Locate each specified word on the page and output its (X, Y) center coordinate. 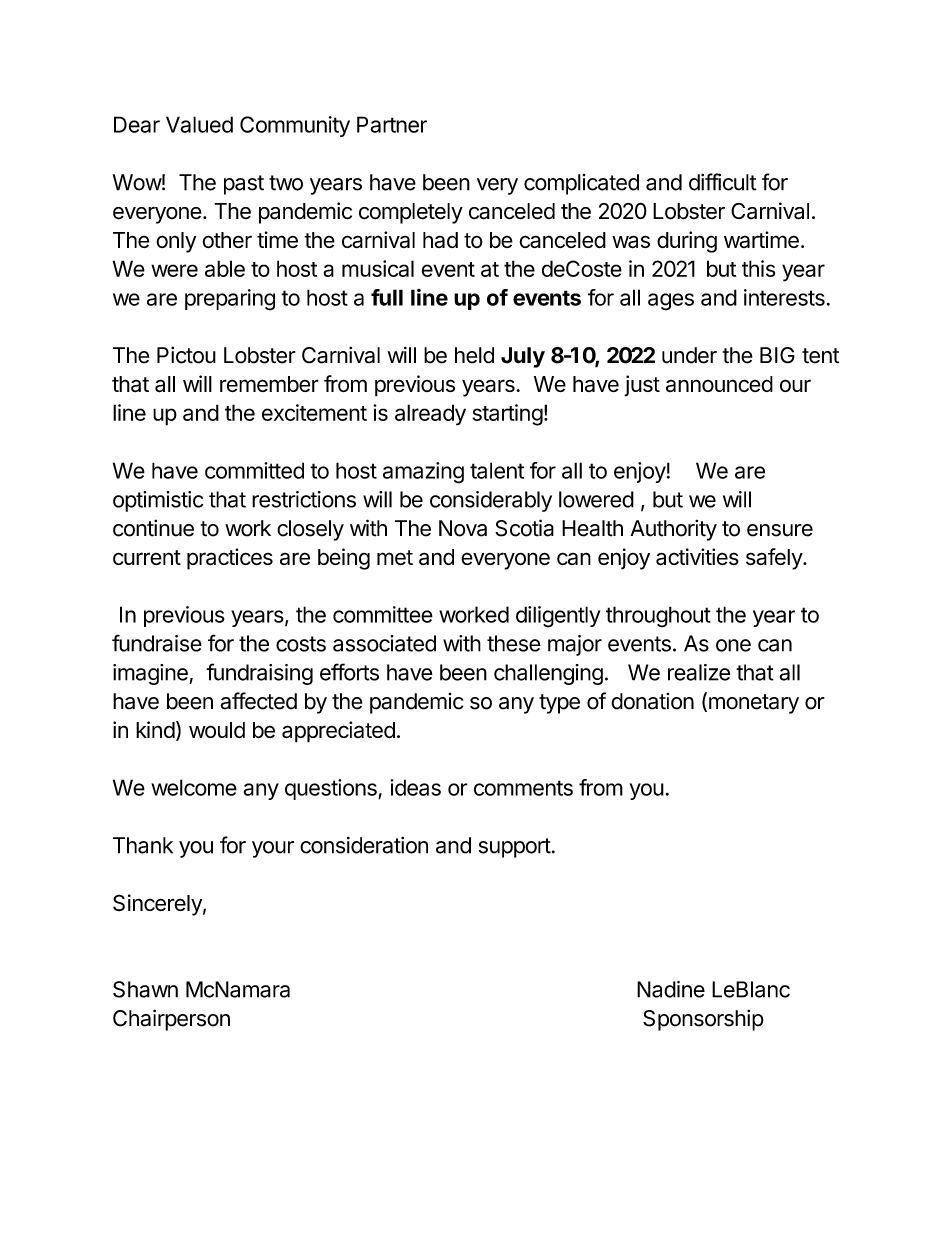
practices (230, 559)
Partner (392, 124)
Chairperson (171, 1020)
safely (775, 559)
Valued (199, 124)
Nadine (671, 989)
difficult (722, 182)
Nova (463, 528)
